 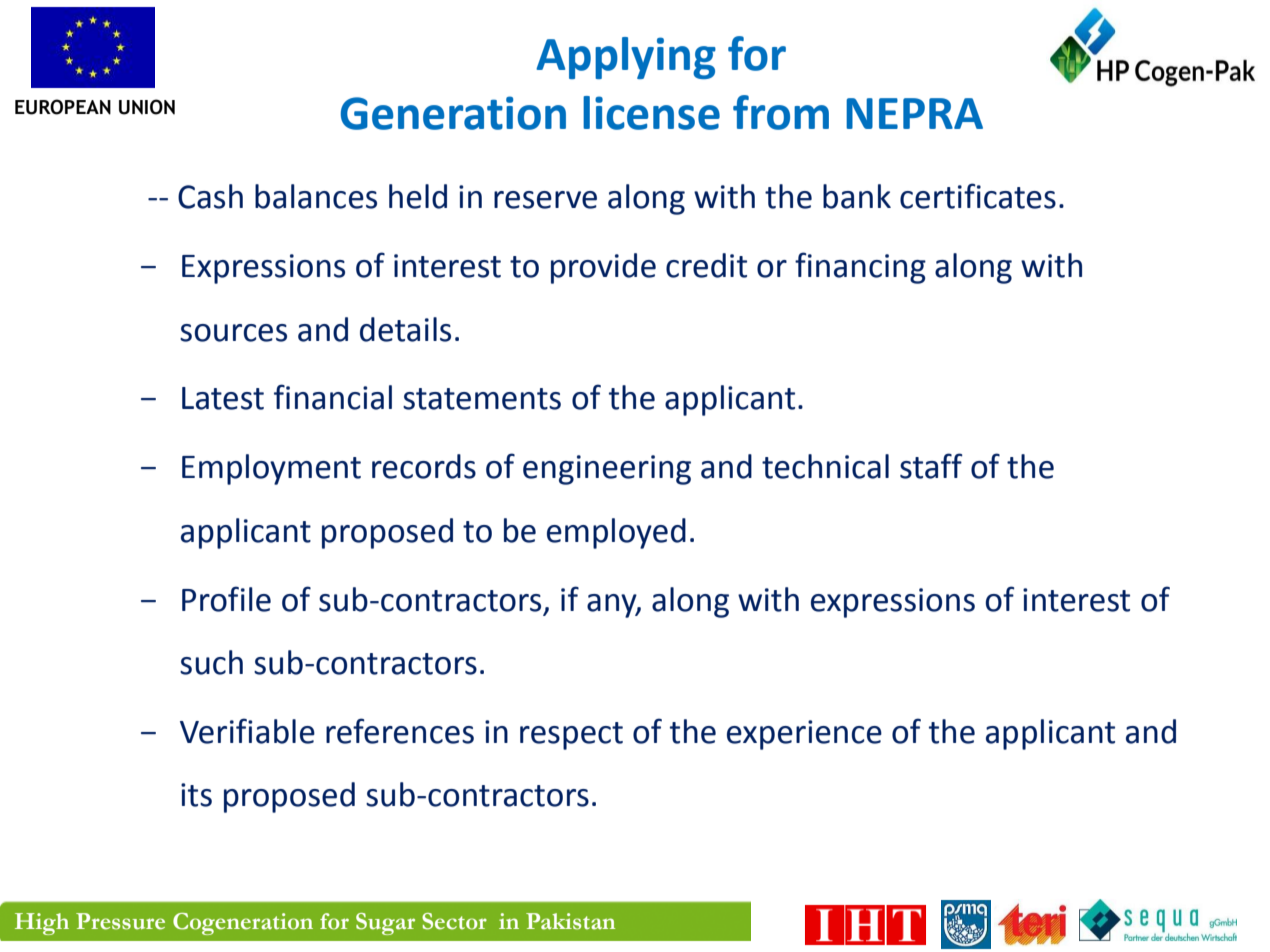 I want to click on from, so click(x=781, y=112).
